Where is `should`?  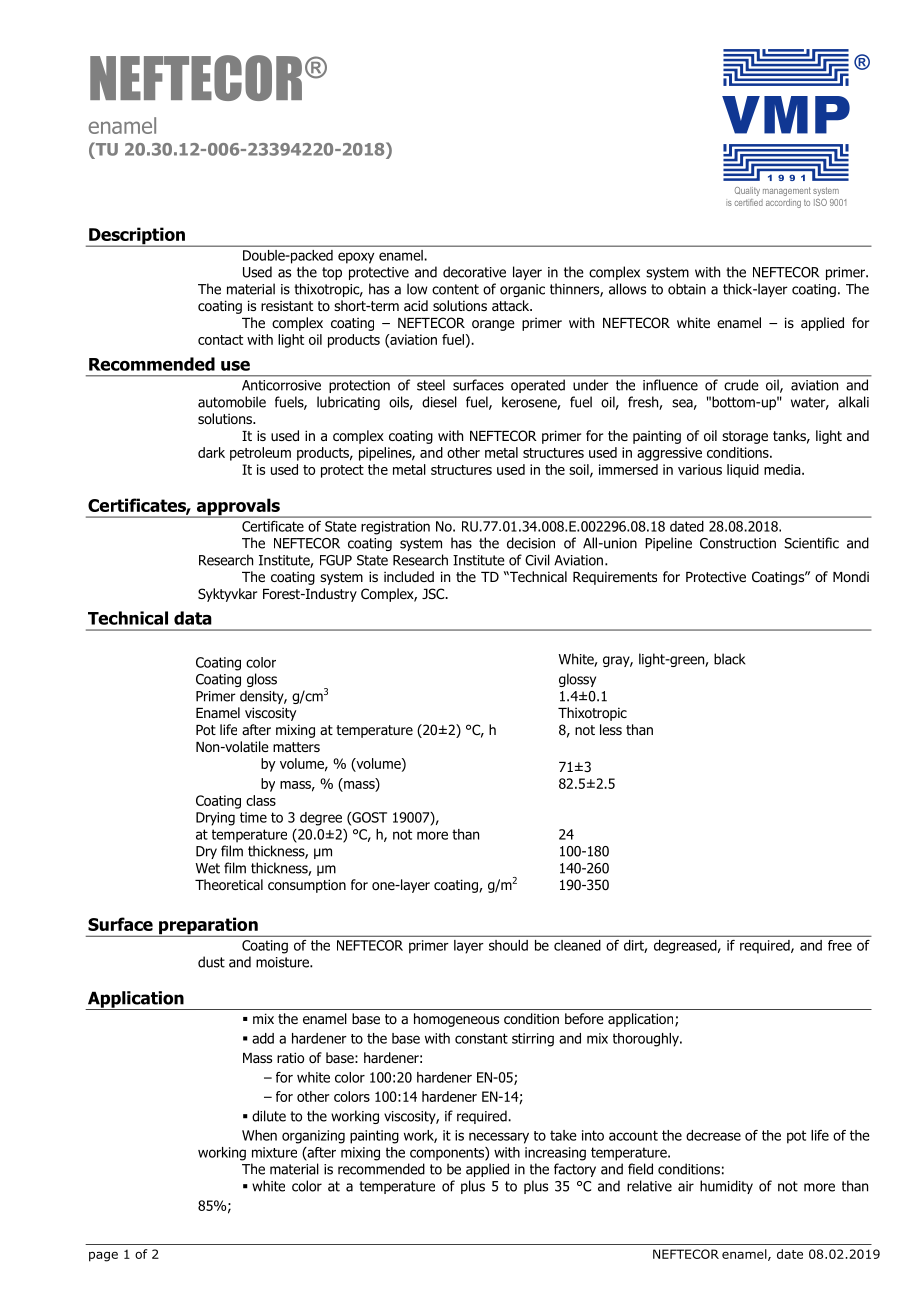
should is located at coordinates (508, 945).
